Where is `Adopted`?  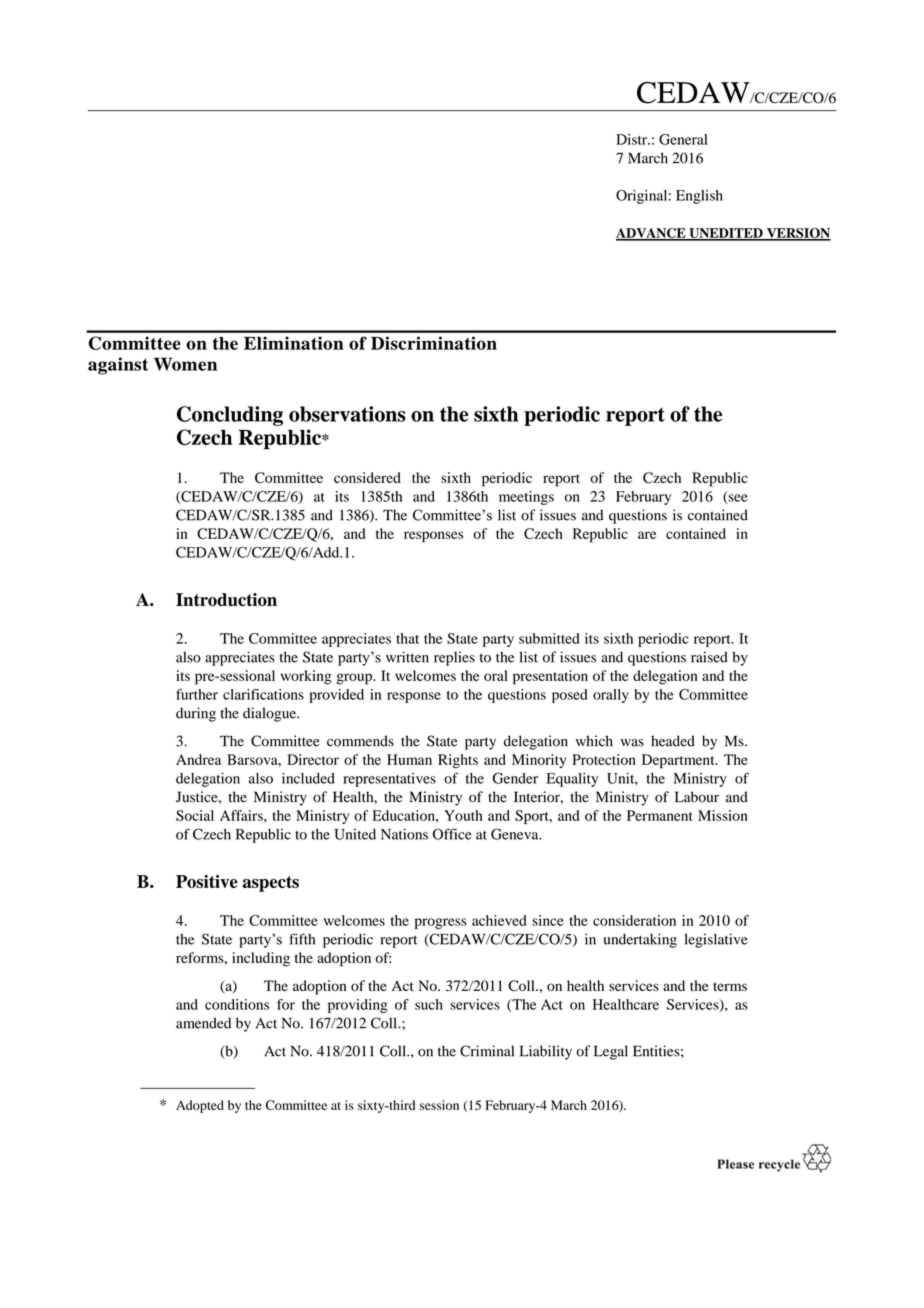
Adopted is located at coordinates (200, 1106).
